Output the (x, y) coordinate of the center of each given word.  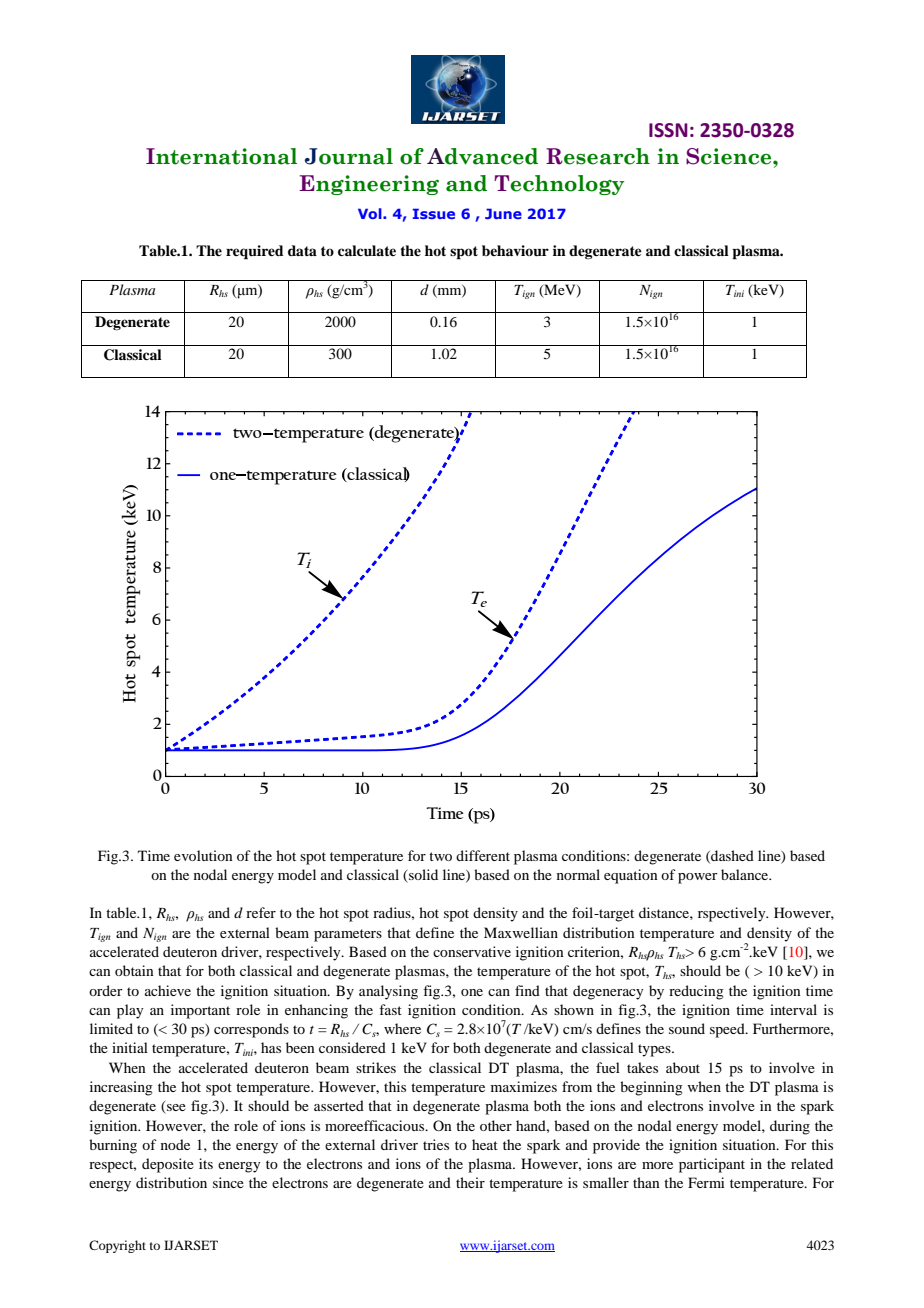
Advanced (482, 156)
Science (730, 156)
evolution (203, 855)
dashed (731, 856)
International (221, 156)
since (228, 1182)
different (483, 855)
